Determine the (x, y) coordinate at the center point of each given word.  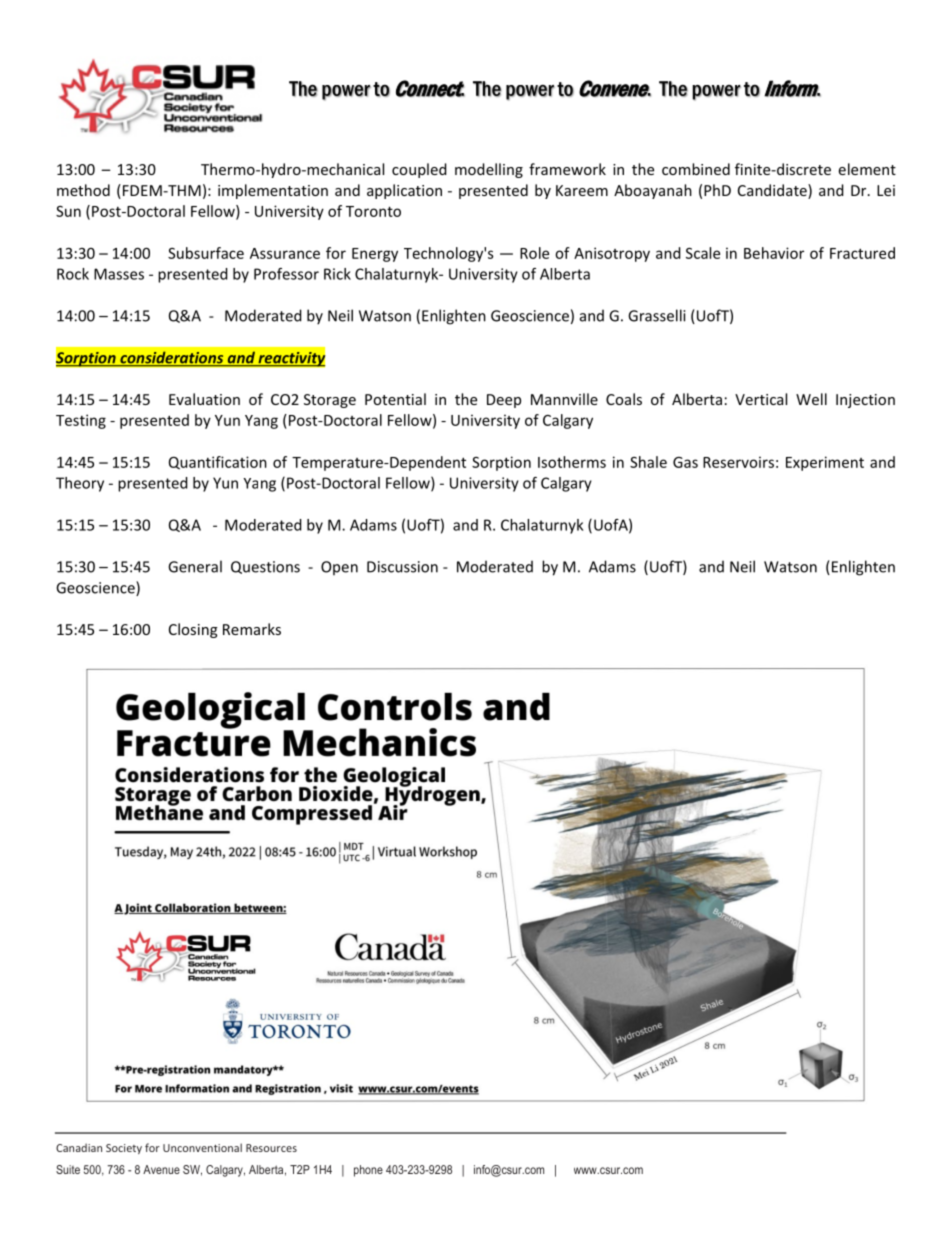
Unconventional (202, 1147)
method (83, 190)
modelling (489, 170)
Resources (271, 1148)
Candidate (773, 190)
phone (368, 1171)
